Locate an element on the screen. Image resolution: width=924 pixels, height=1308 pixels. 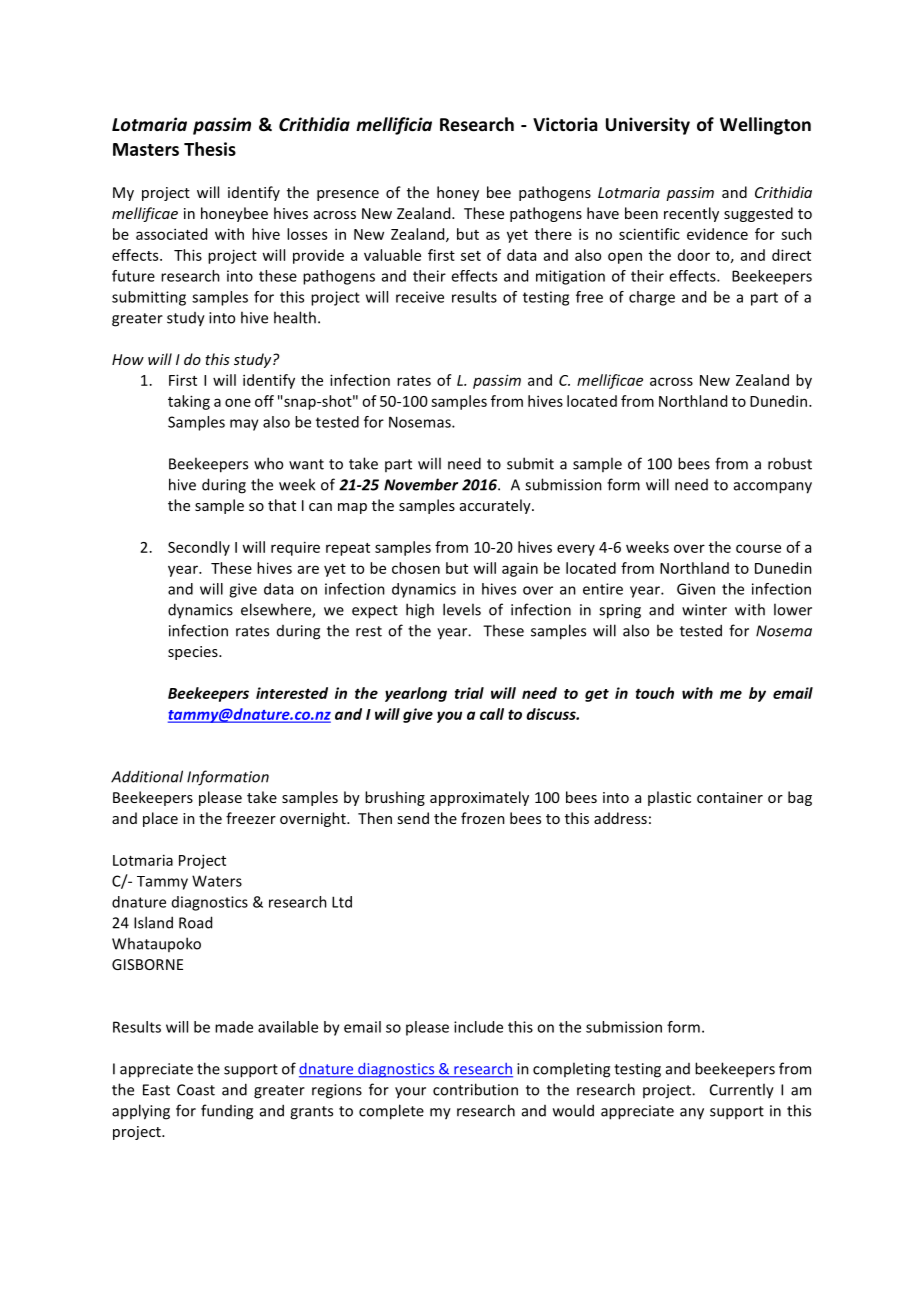
Coast is located at coordinates (196, 1090).
